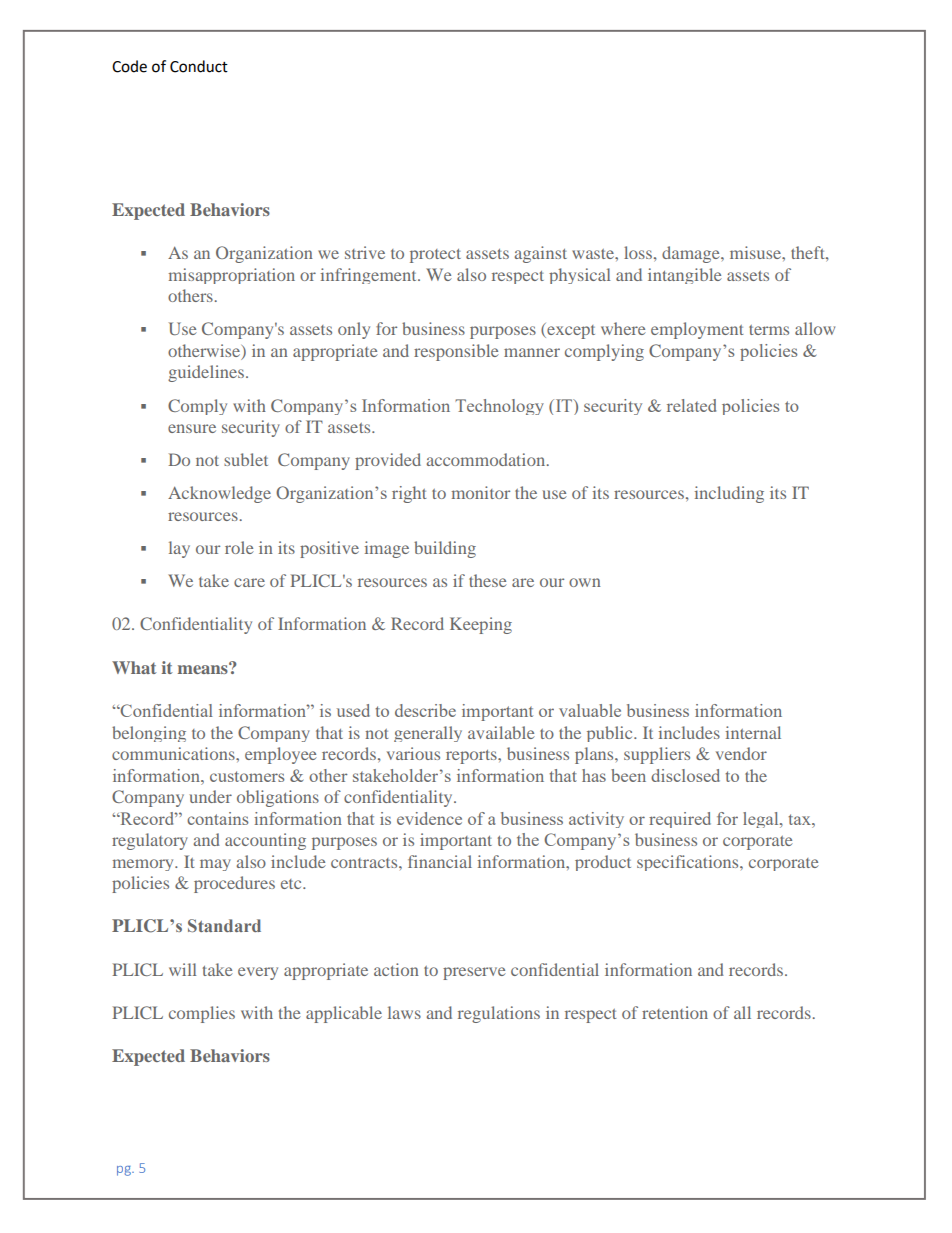  What do you see at coordinates (183, 969) in the screenshot?
I see `will` at bounding box center [183, 969].
